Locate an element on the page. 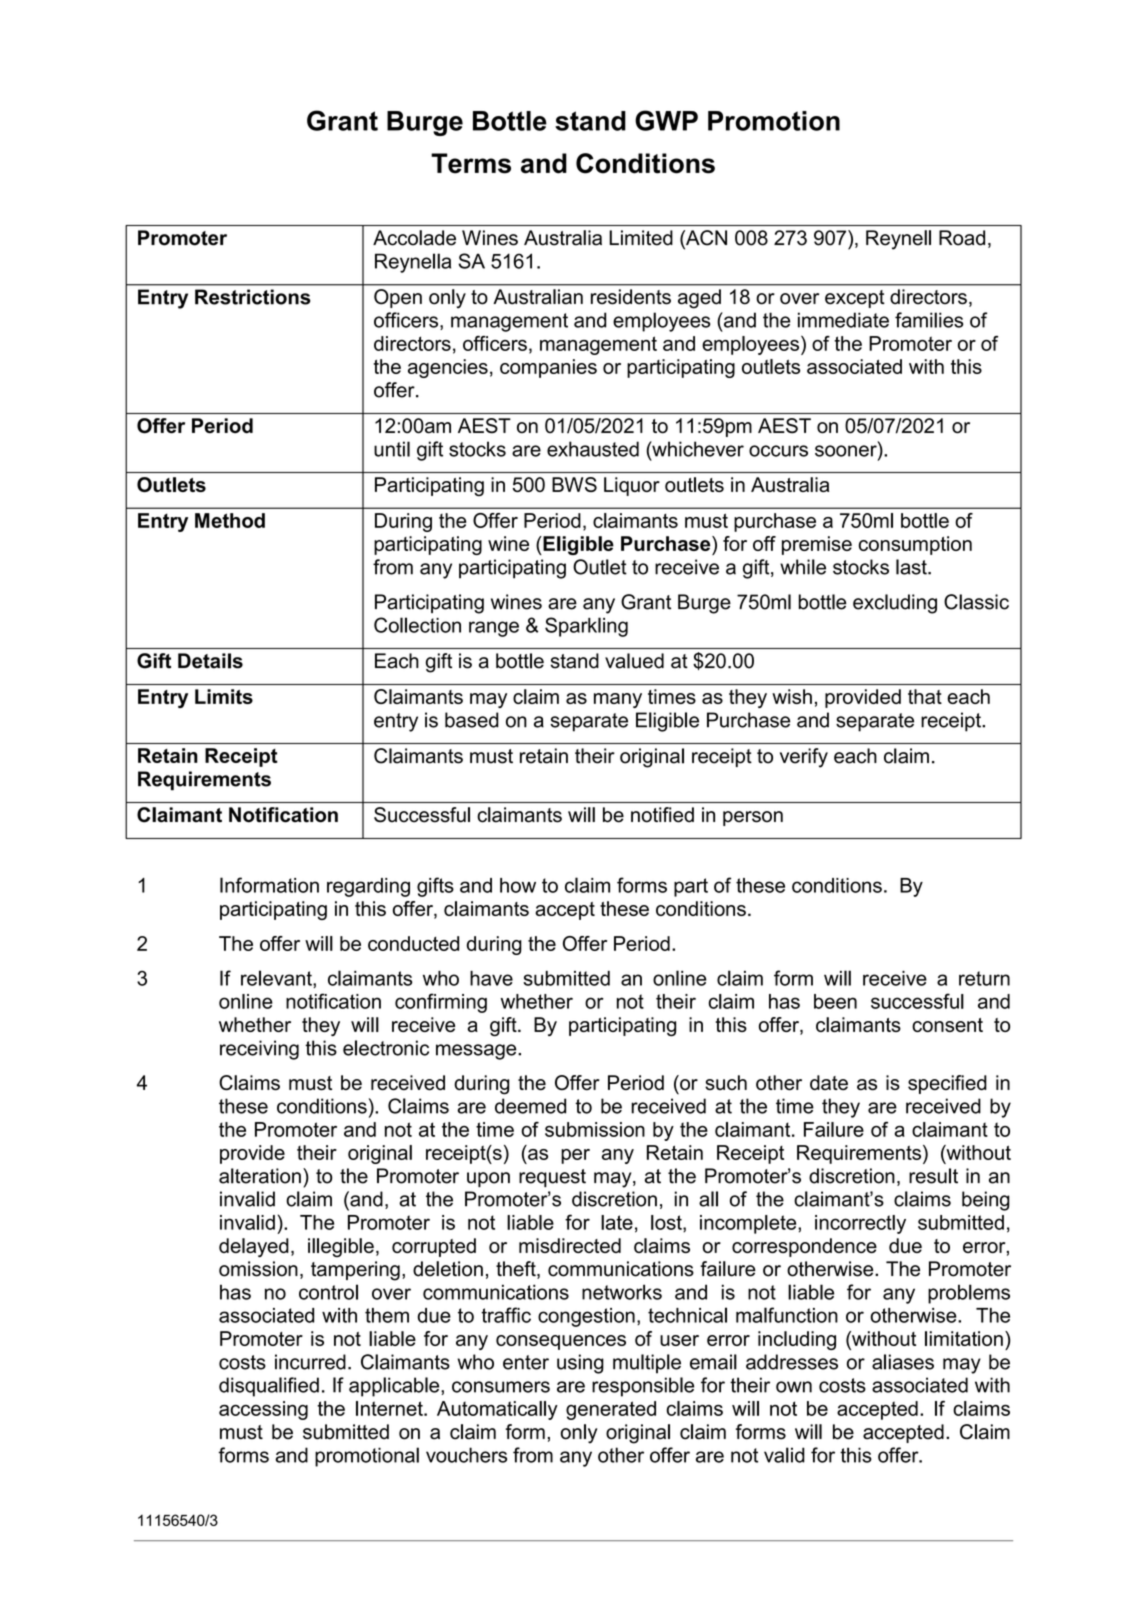  Method is located at coordinates (230, 520).
